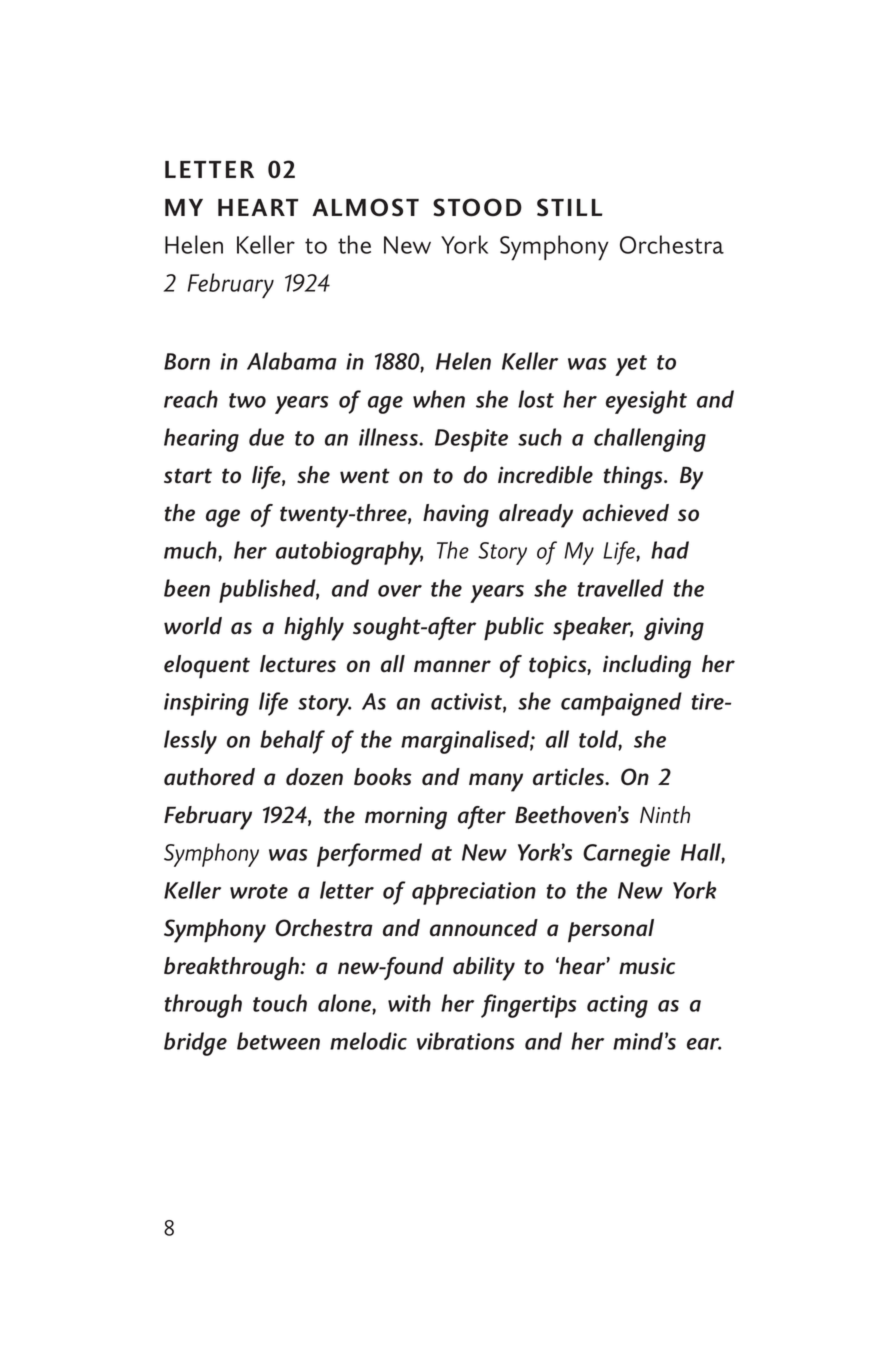 The height and width of the screenshot is (1372, 876). Describe the element at coordinates (188, 476) in the screenshot. I see `start` at that location.
